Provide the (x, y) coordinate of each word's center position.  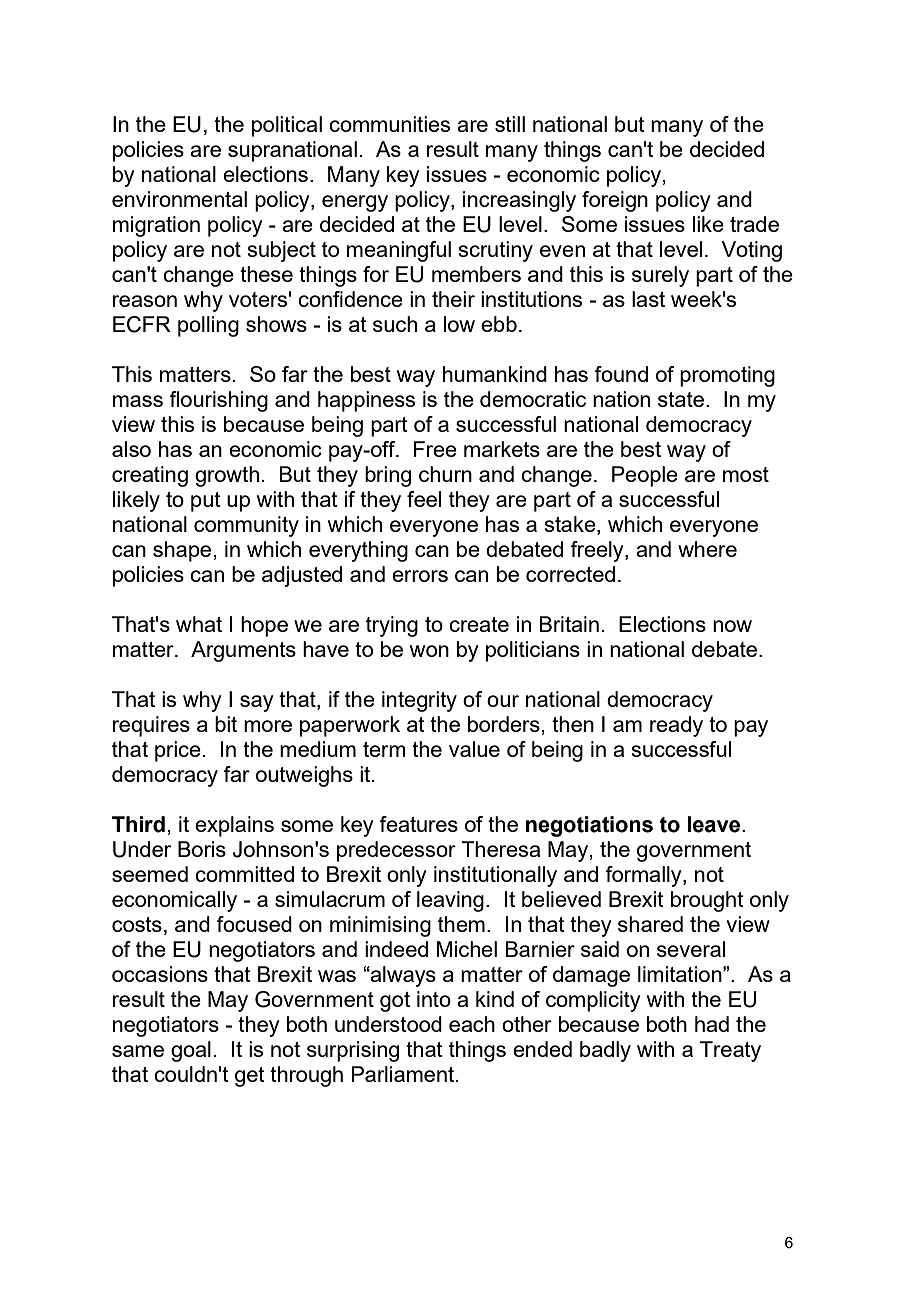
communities (389, 124)
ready (676, 726)
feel (424, 499)
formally (644, 876)
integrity (419, 701)
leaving (450, 901)
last (648, 299)
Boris (202, 849)
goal (191, 1051)
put (206, 502)
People (645, 476)
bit (226, 724)
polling (208, 326)
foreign (615, 201)
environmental (179, 199)
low (459, 324)
